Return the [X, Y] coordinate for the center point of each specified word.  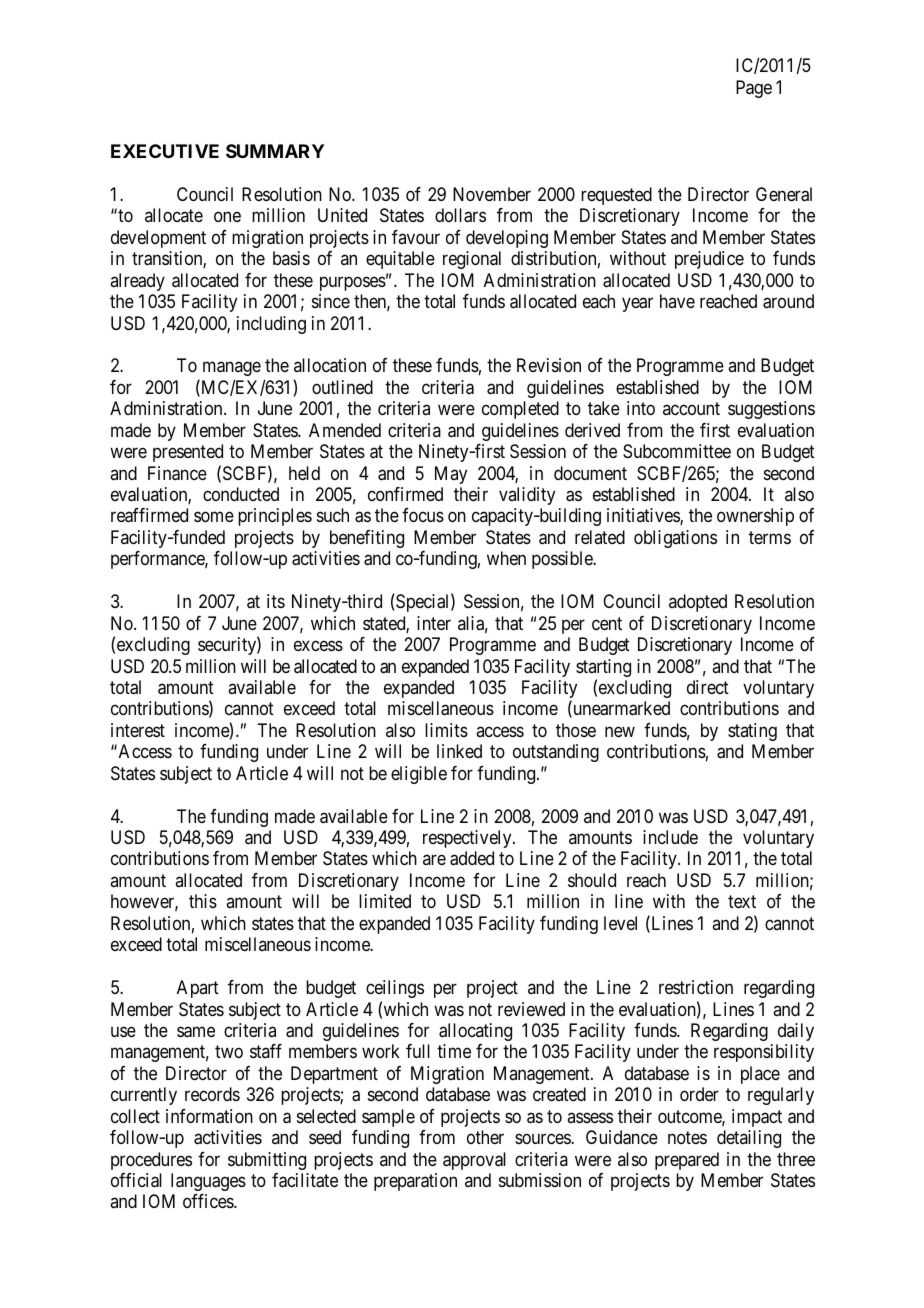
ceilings [395, 989]
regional [472, 260]
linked [459, 751]
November [492, 194]
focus [423, 515]
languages [208, 1182]
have [677, 301]
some [214, 517]
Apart [198, 989]
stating [752, 732]
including [271, 325]
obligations [675, 539]
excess [318, 646]
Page [754, 89]
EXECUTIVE [165, 151]
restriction [696, 987]
